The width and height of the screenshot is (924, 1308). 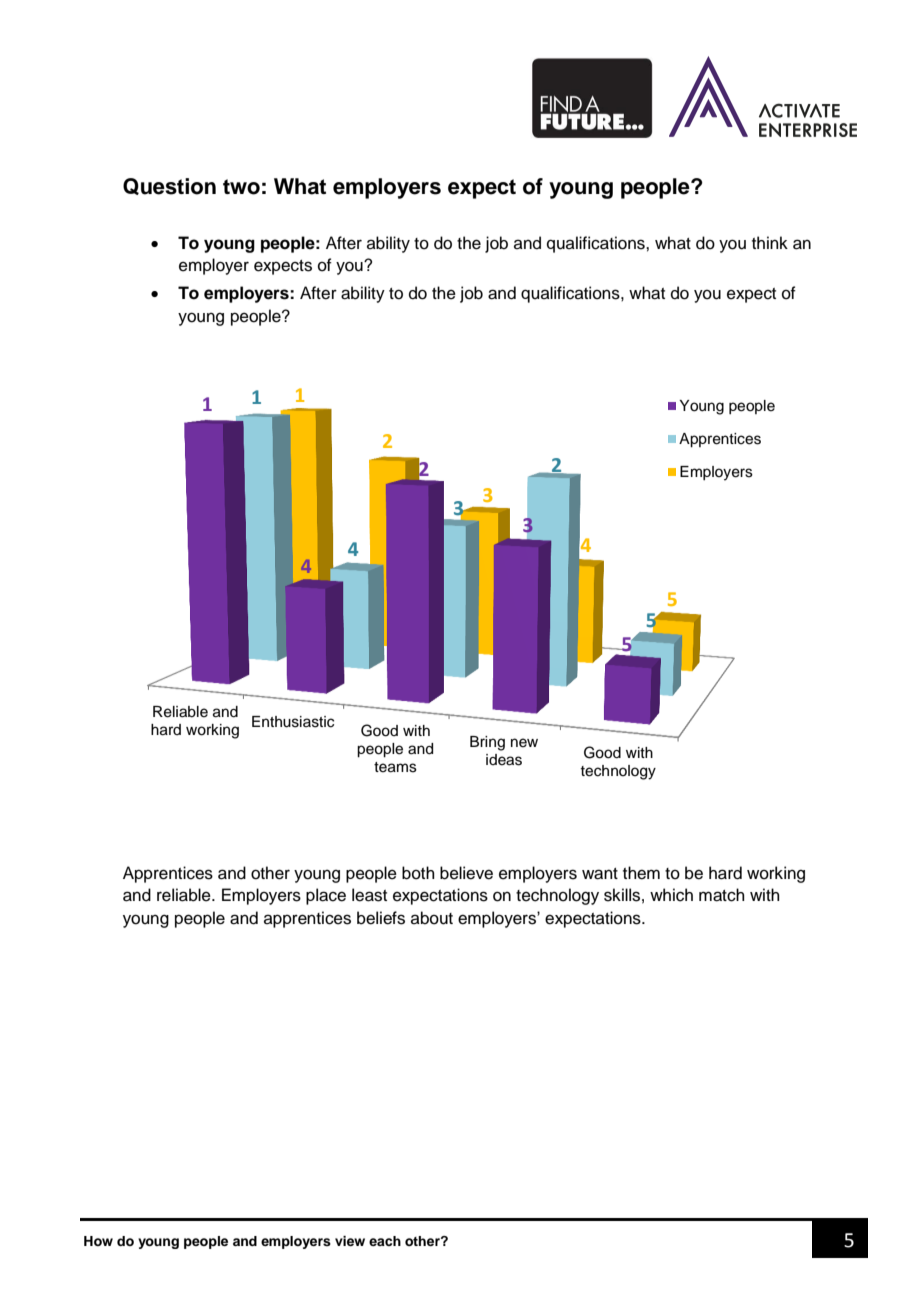 I want to click on Question, so click(x=169, y=186).
